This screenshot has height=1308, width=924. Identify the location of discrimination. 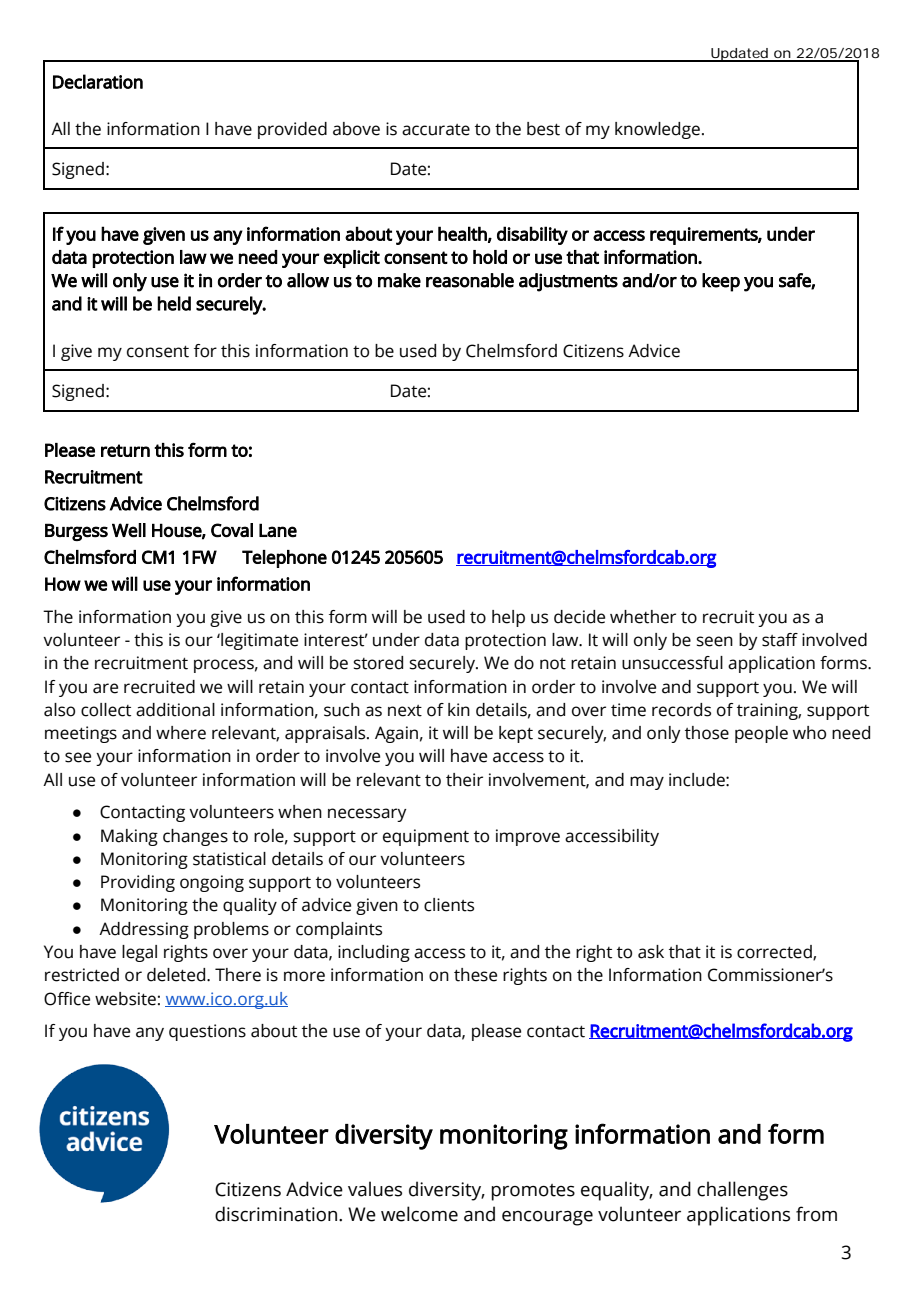
(277, 1214).
